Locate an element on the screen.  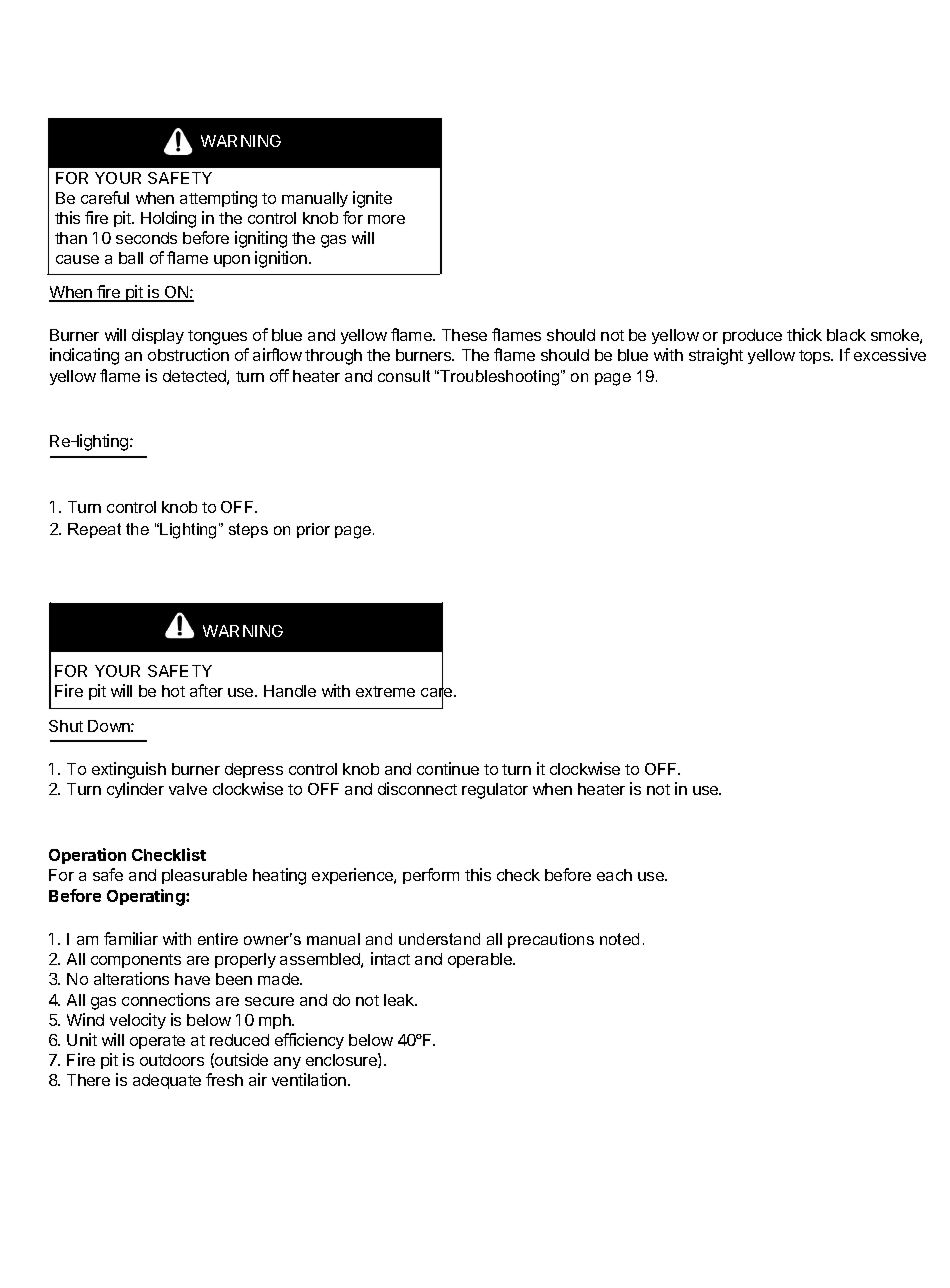
thick is located at coordinates (804, 334).
